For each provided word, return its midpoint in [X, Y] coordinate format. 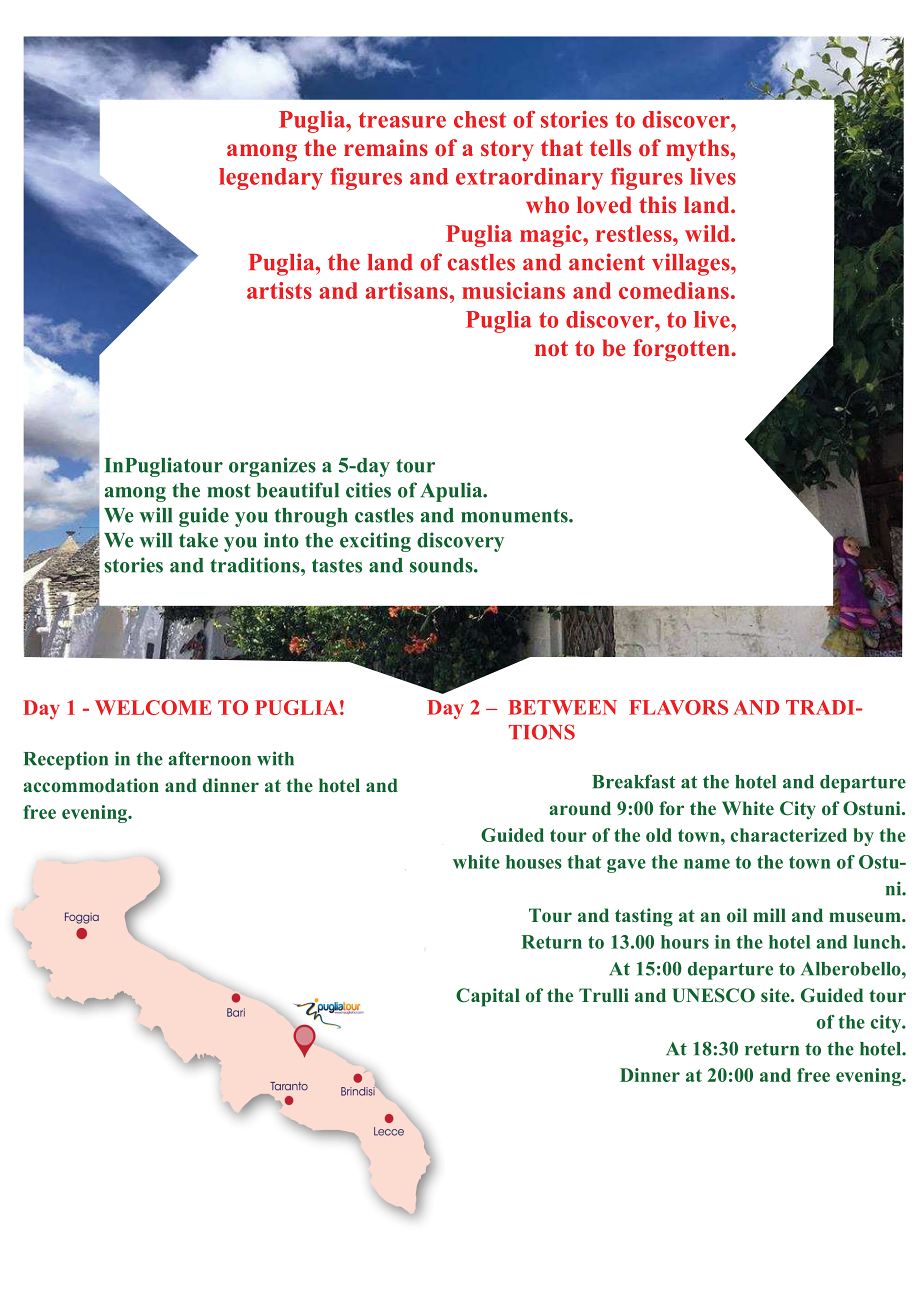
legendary [271, 179]
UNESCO [713, 995]
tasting [644, 917]
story [507, 151]
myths [698, 150]
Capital [488, 997]
